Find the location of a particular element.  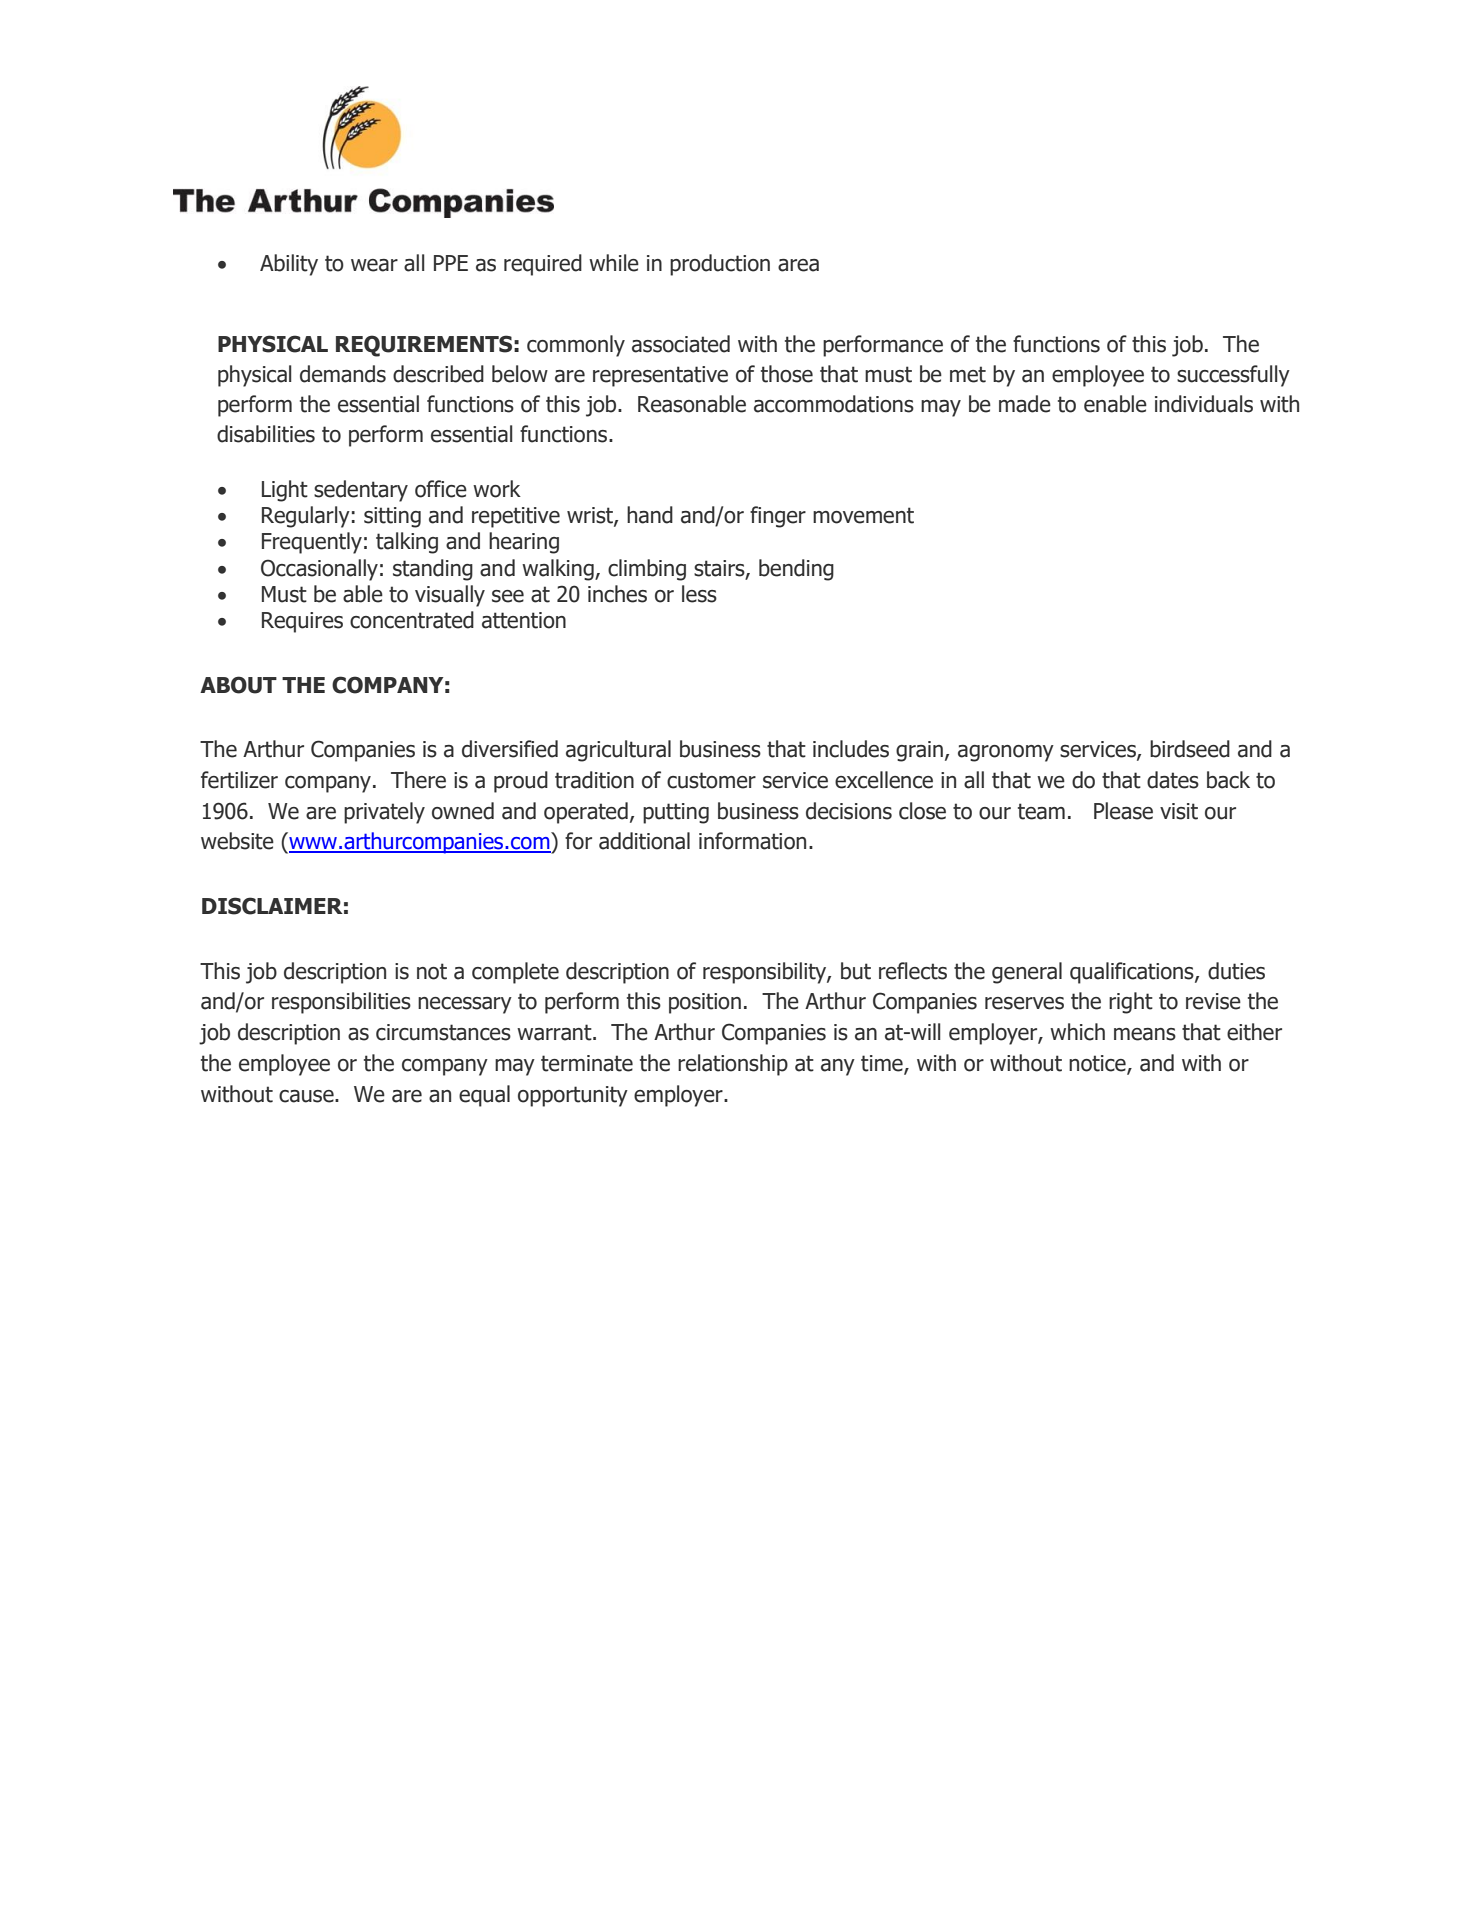

production is located at coordinates (720, 265).
